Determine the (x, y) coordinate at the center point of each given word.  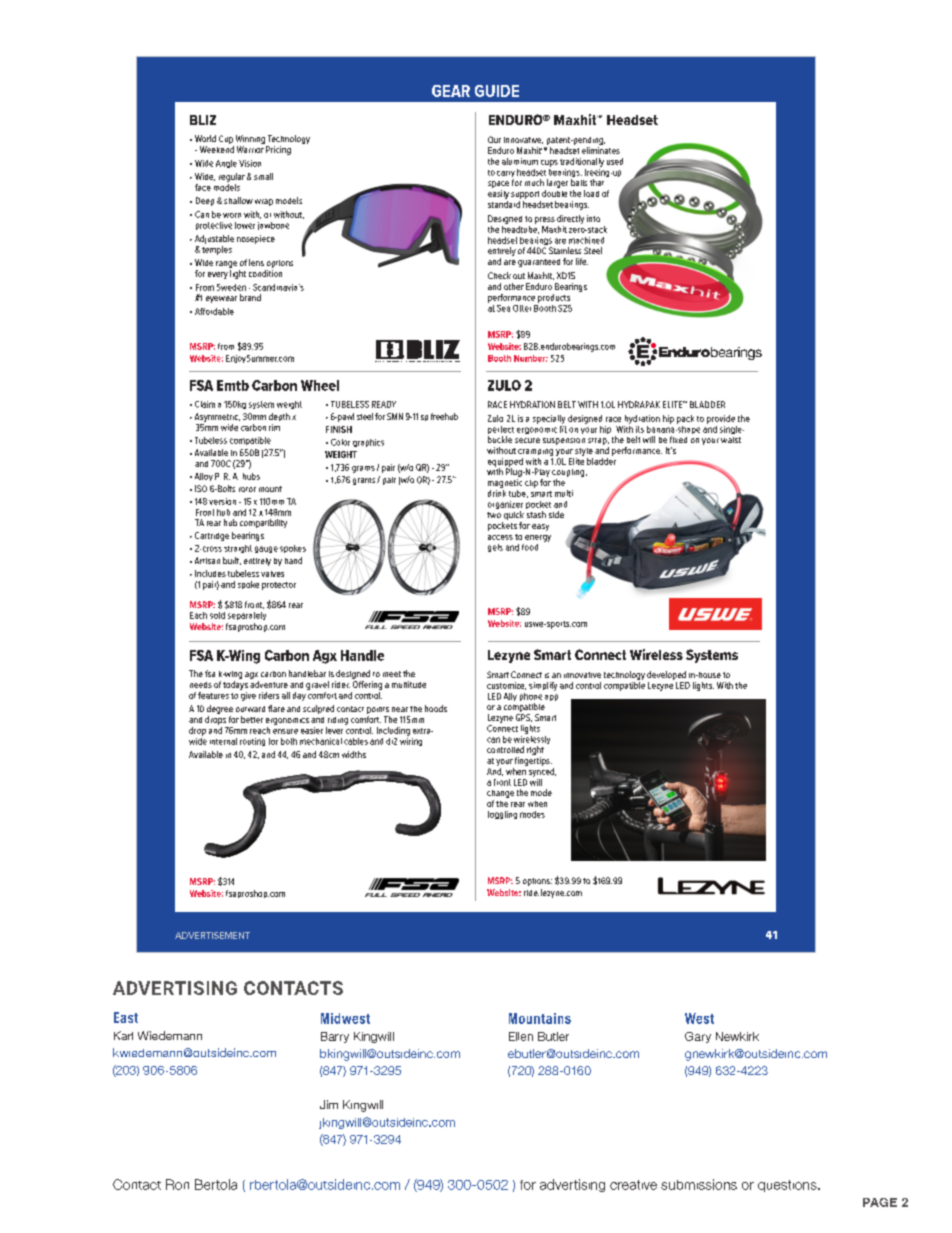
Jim (329, 1104)
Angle (226, 164)
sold (217, 615)
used (615, 161)
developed (666, 675)
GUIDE (497, 91)
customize (506, 686)
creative (633, 1185)
